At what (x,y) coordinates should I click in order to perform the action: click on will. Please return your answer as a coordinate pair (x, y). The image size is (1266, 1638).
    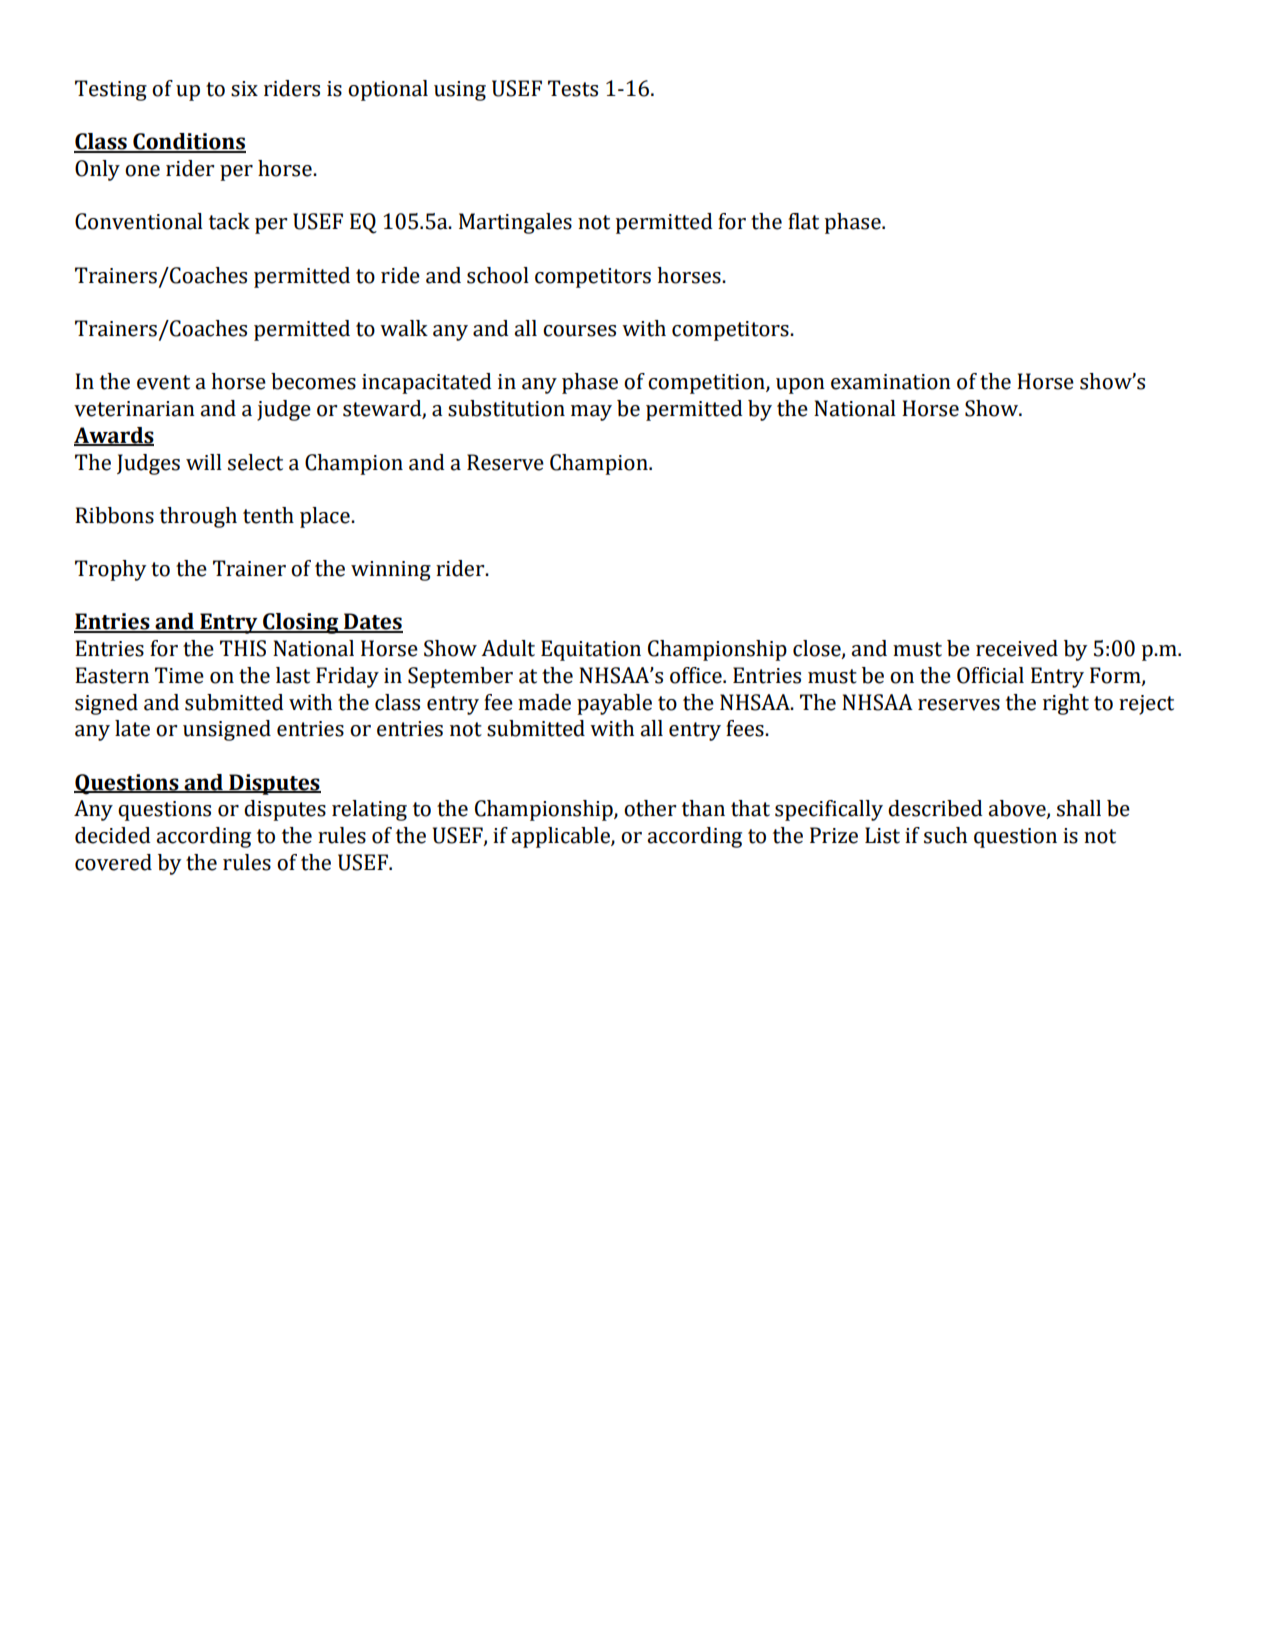
    Looking at the image, I should click on (204, 462).
